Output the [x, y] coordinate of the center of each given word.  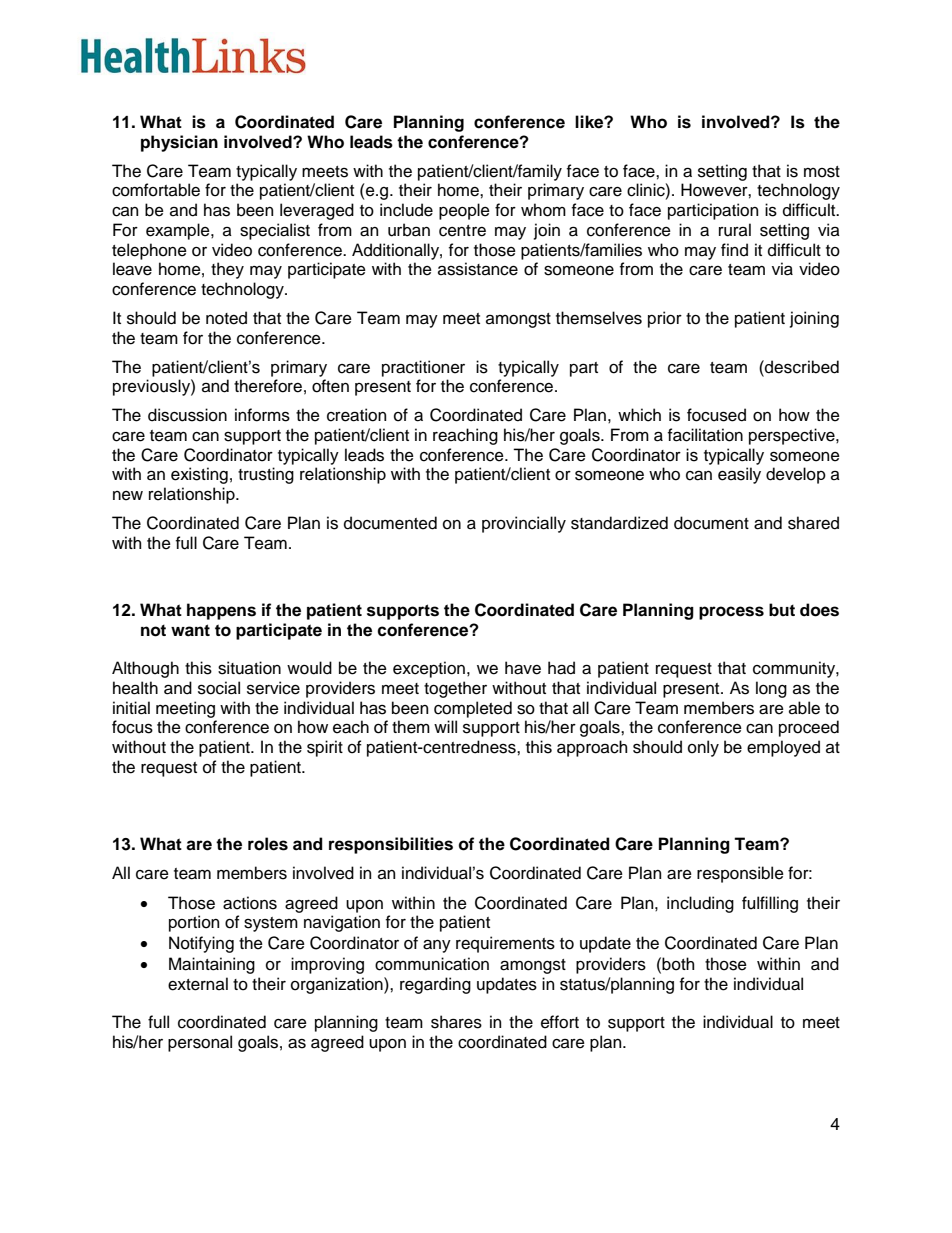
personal [200, 1043]
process [731, 613]
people [464, 211]
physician [179, 143]
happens [221, 611]
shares [456, 1022]
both [678, 964]
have [523, 668]
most [822, 172]
